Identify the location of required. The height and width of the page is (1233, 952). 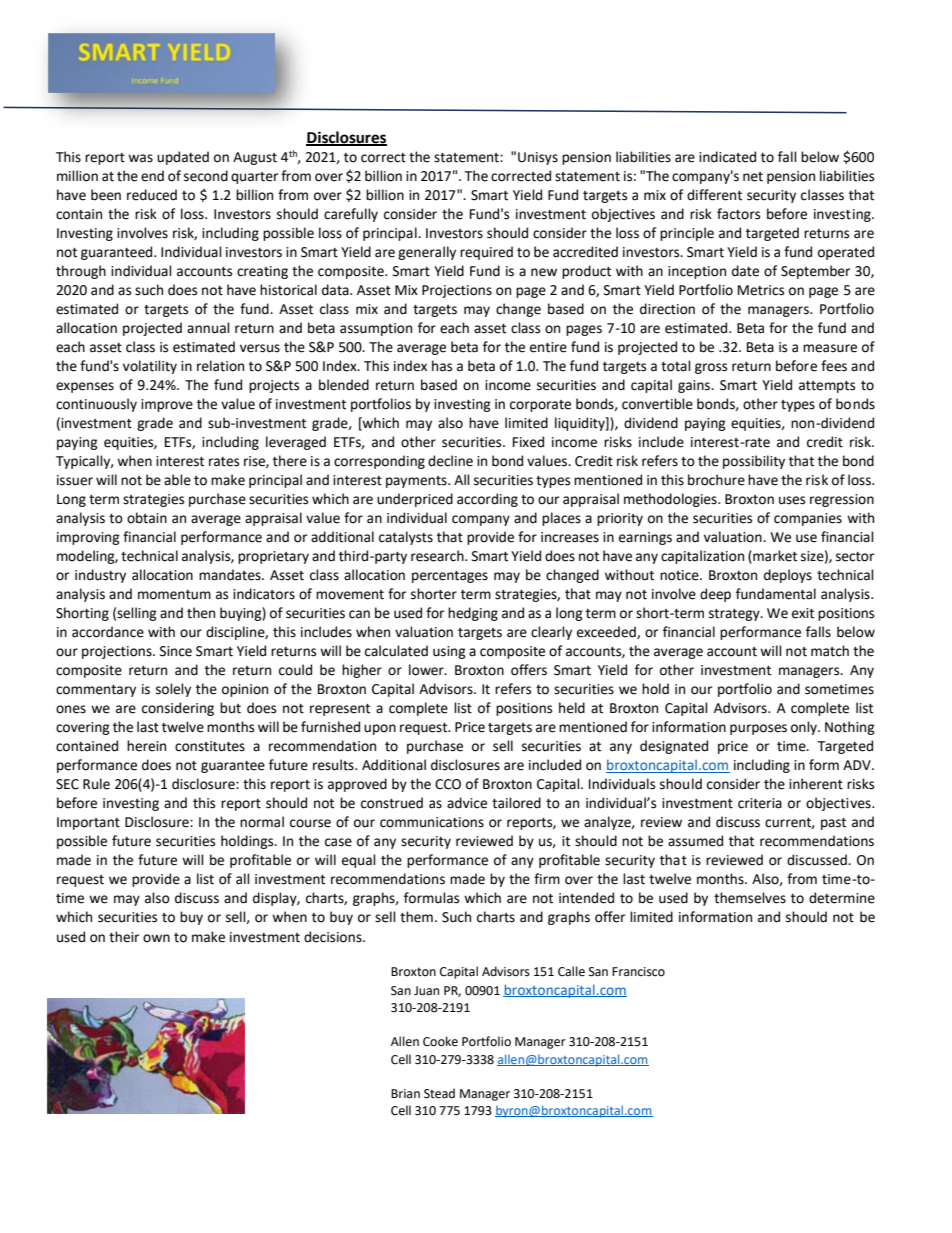
(486, 253).
